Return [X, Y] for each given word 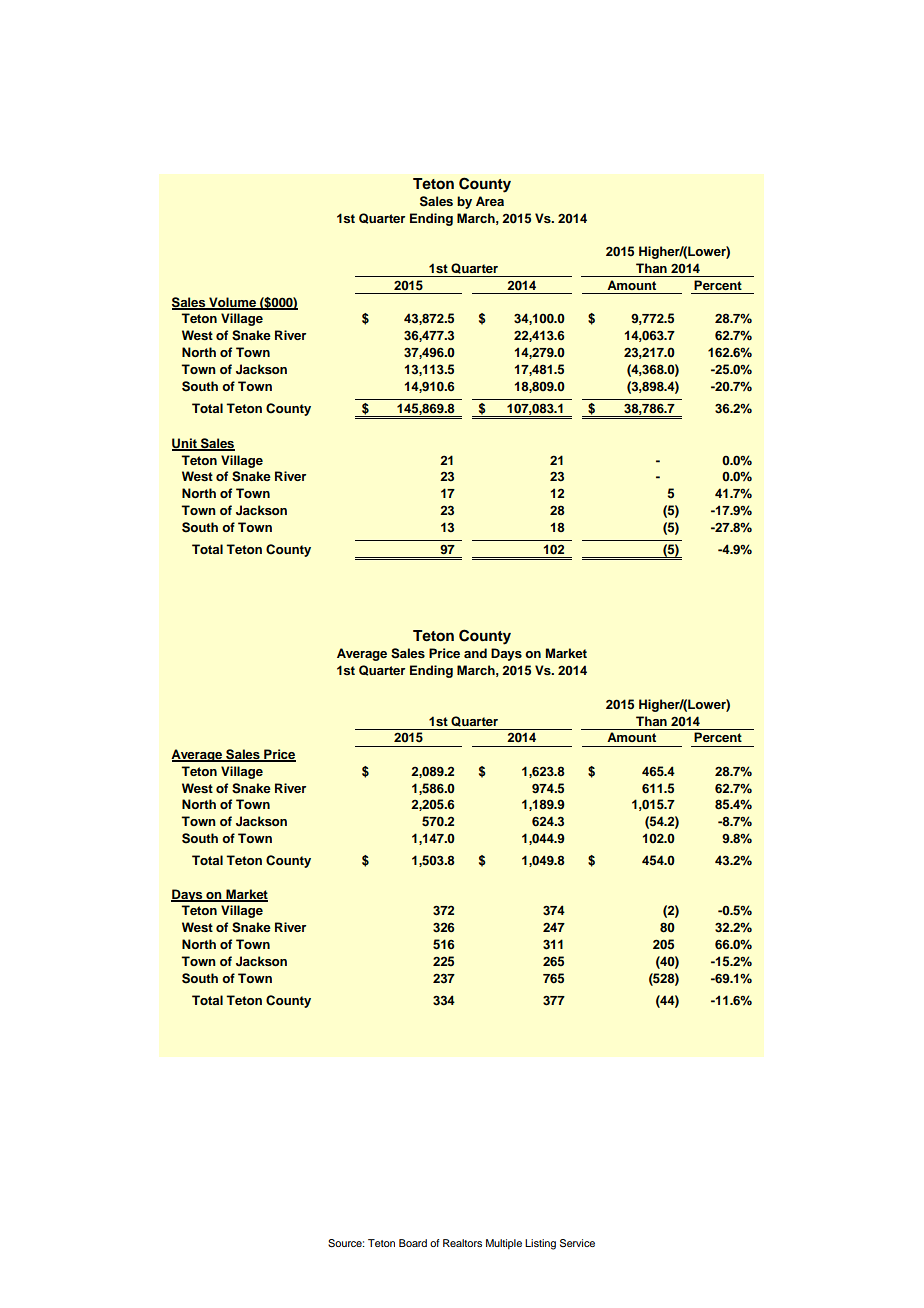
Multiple [504, 1244]
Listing [540, 1244]
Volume [232, 303]
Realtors [462, 1243]
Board [413, 1243]
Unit [185, 444]
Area [490, 201]
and [475, 653]
